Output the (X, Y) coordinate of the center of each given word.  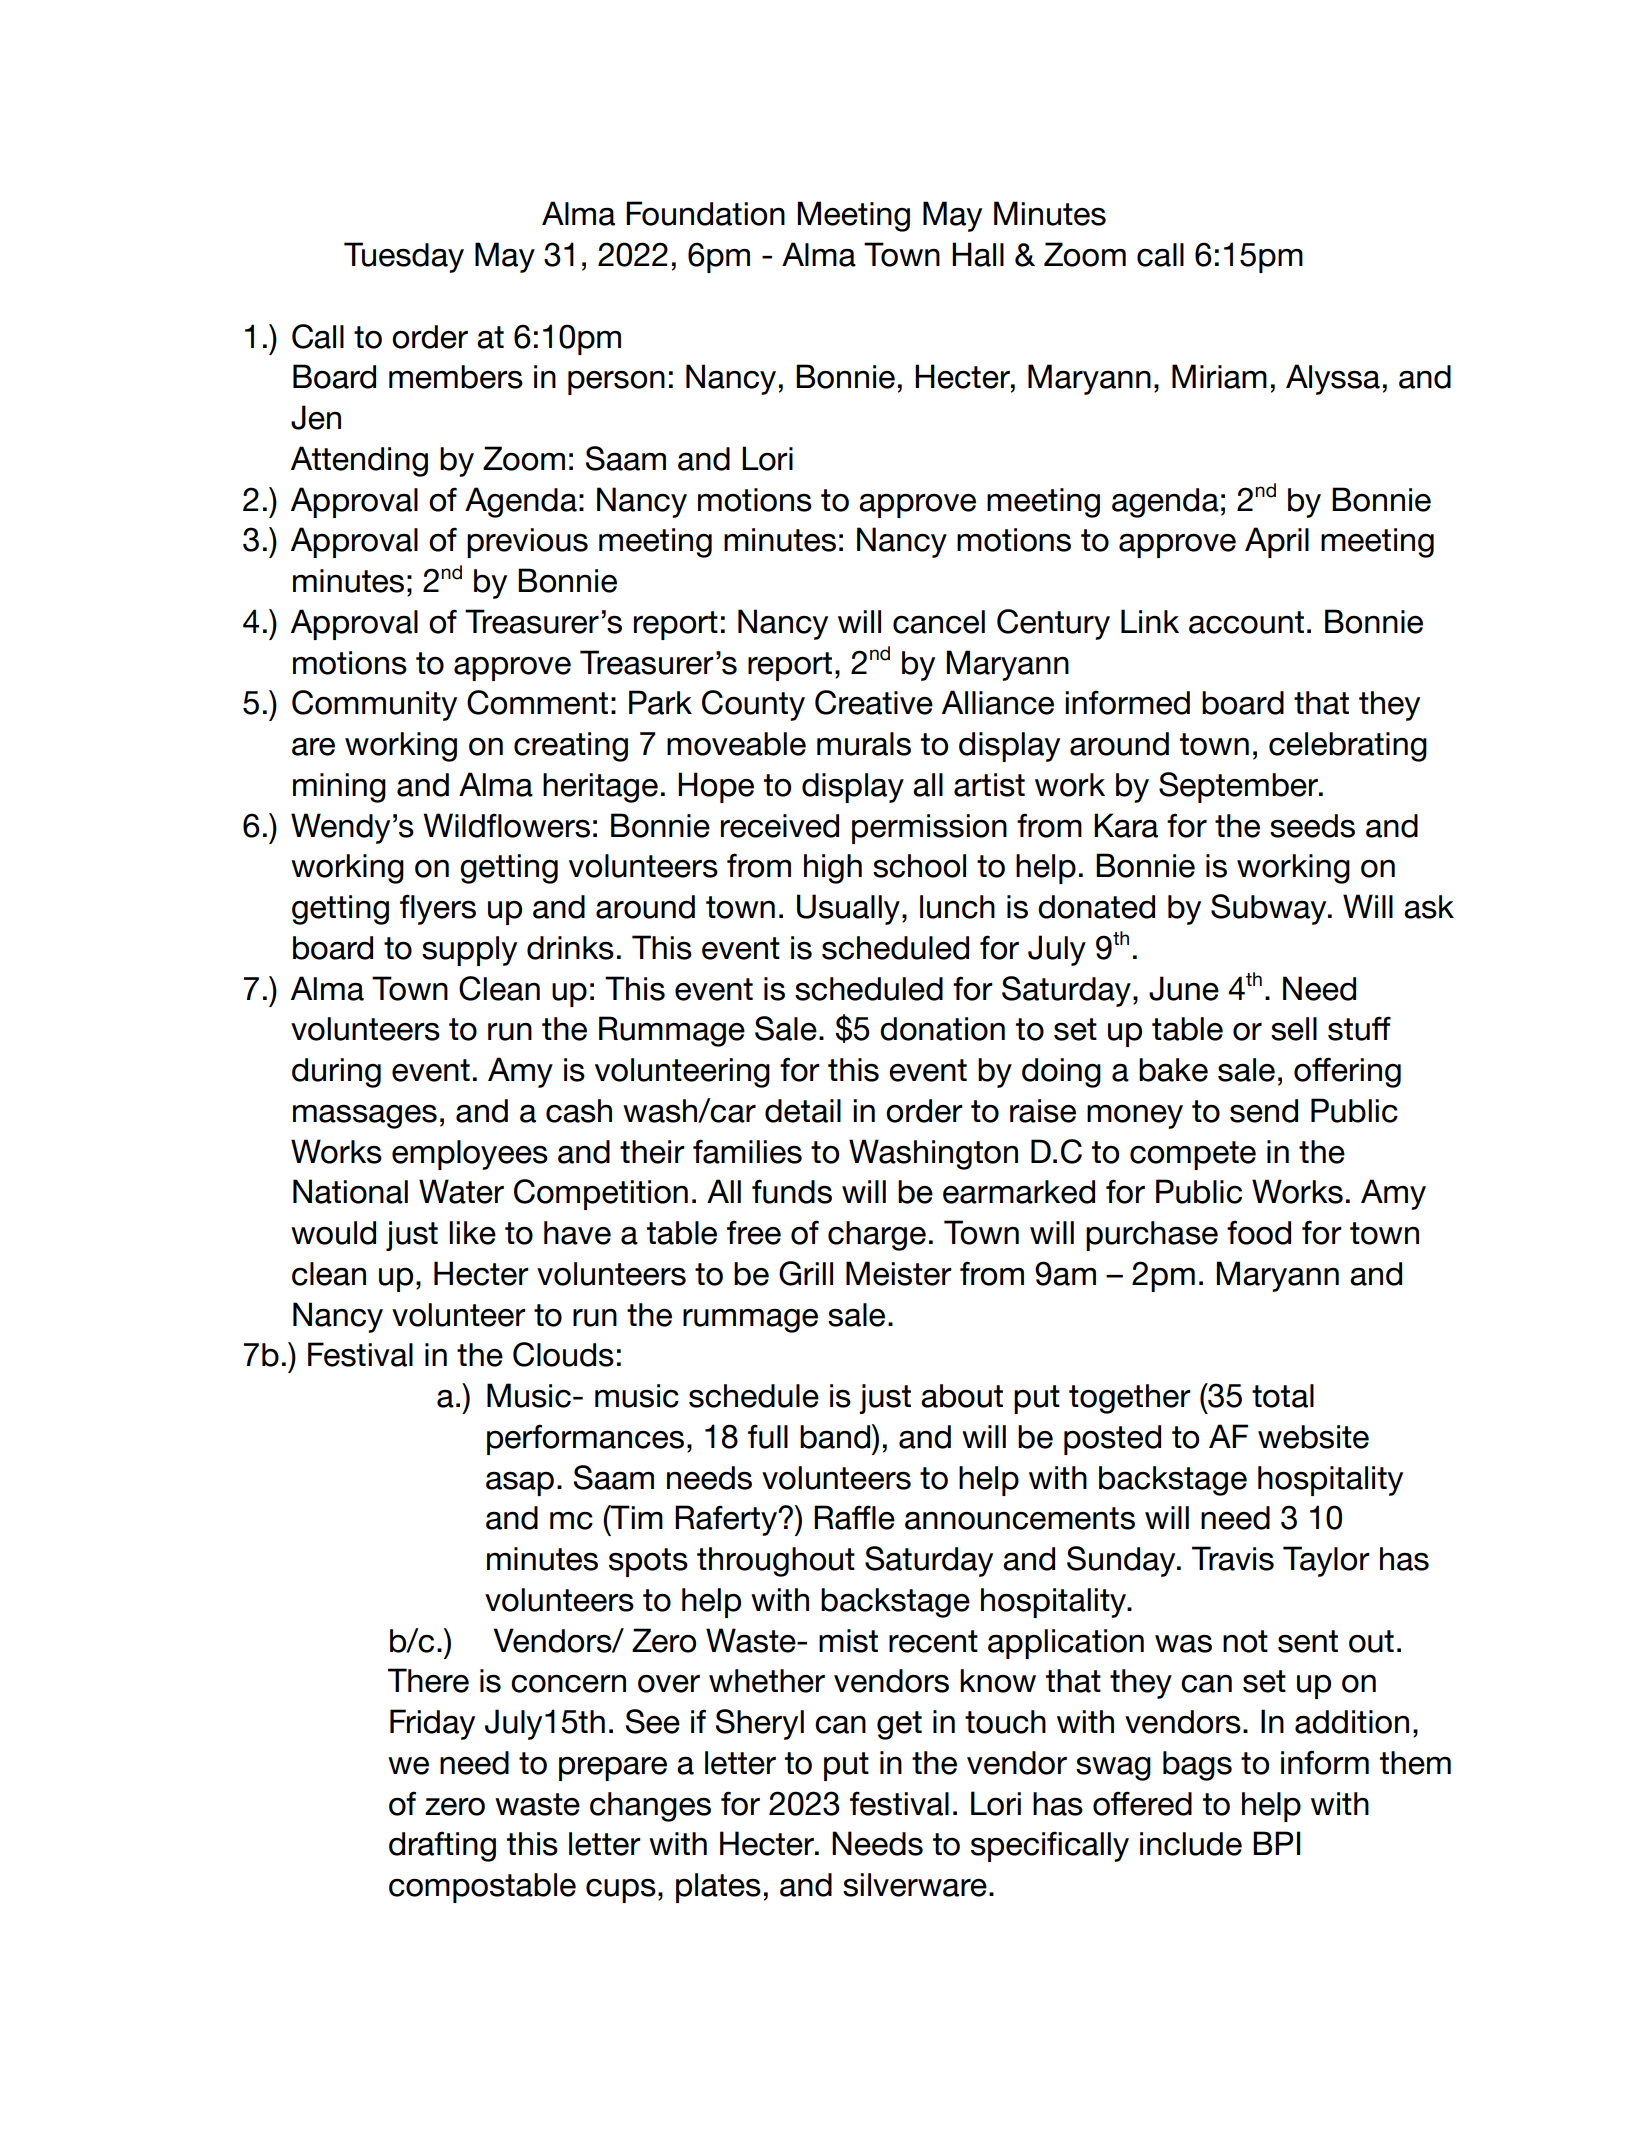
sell (1294, 1029)
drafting (442, 1846)
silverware (915, 1885)
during (336, 1073)
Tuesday (404, 257)
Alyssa (1333, 379)
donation (942, 1029)
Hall (978, 254)
